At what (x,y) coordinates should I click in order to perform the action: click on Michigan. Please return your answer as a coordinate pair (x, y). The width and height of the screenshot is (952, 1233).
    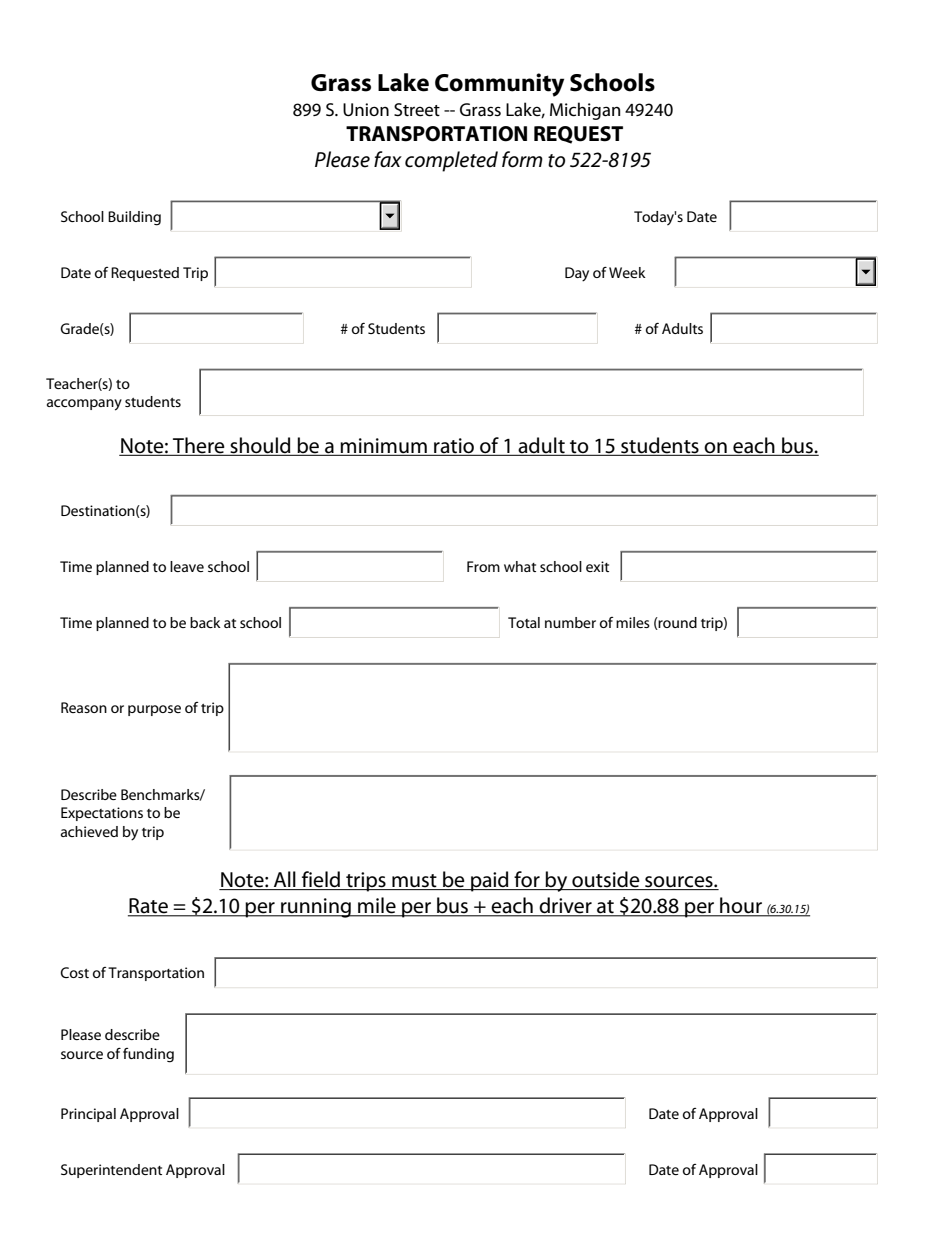
    Looking at the image, I should click on (585, 111).
